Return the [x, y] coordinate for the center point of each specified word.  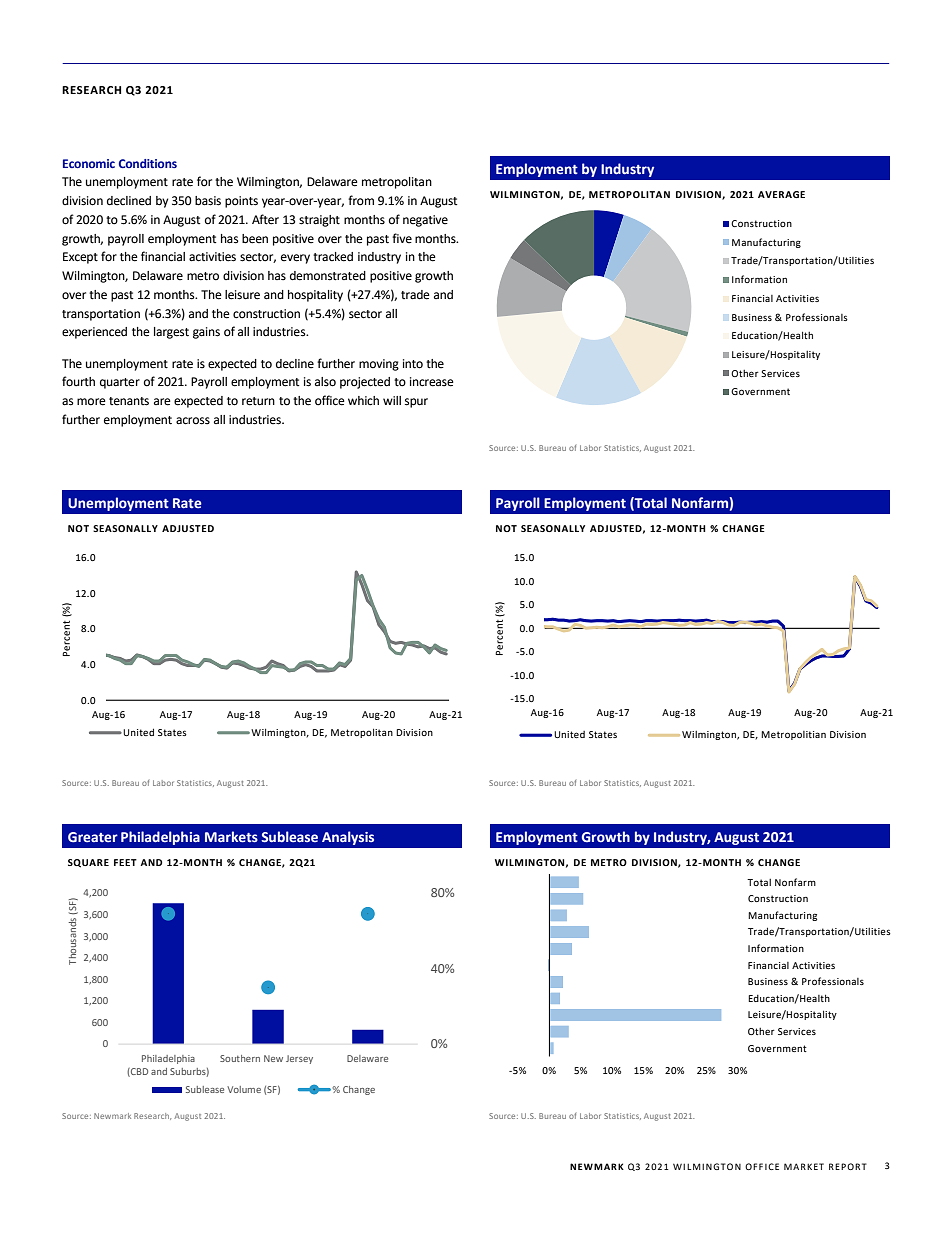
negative [425, 221]
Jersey [299, 1059]
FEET [125, 862]
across [193, 421]
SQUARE [88, 863]
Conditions [148, 163]
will [392, 400]
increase [432, 382]
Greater [93, 837]
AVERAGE [781, 194]
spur [416, 403]
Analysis [348, 838]
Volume [244, 1089]
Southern [240, 1058]
